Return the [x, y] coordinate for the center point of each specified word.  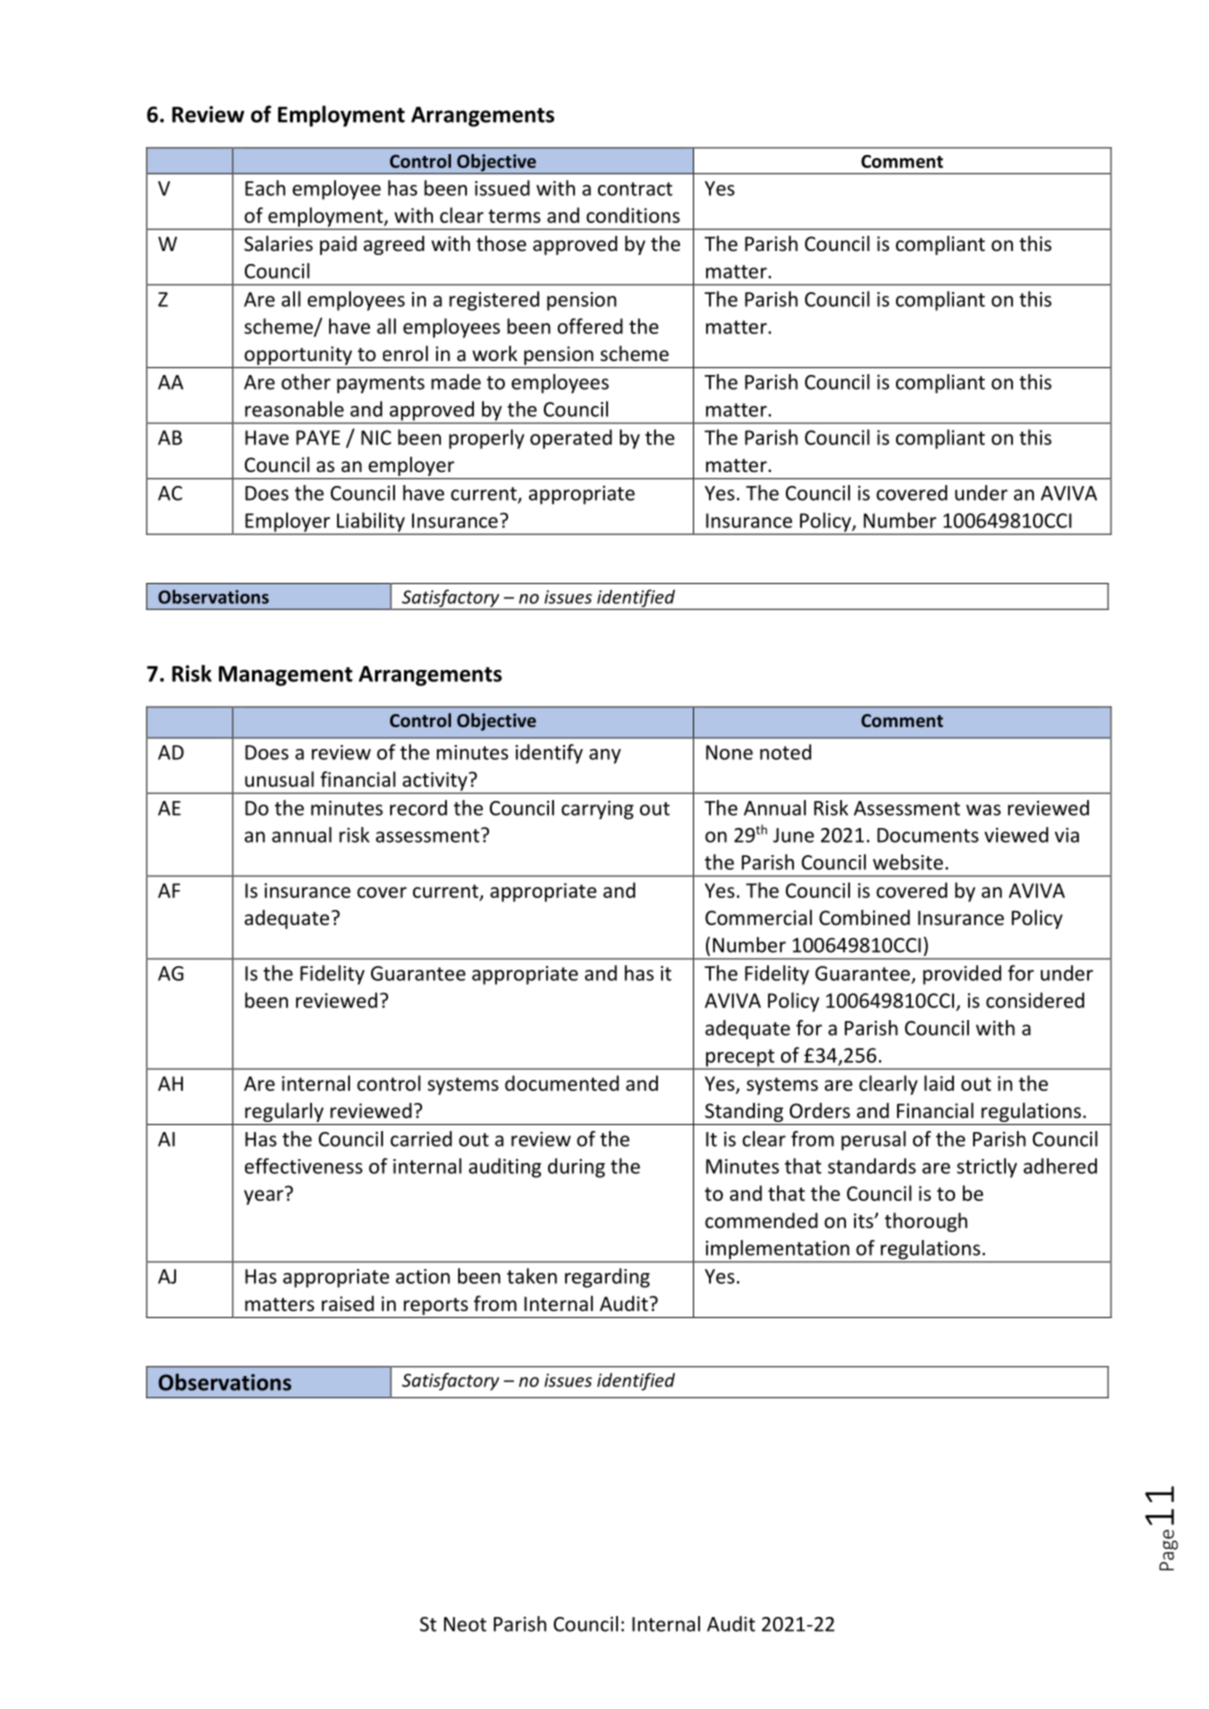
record [418, 808]
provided [962, 975]
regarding [607, 1278]
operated [571, 439]
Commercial [758, 917]
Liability [371, 523]
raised [348, 1303]
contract [635, 189]
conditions [633, 215]
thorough [926, 1222]
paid [338, 245]
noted [785, 752]
